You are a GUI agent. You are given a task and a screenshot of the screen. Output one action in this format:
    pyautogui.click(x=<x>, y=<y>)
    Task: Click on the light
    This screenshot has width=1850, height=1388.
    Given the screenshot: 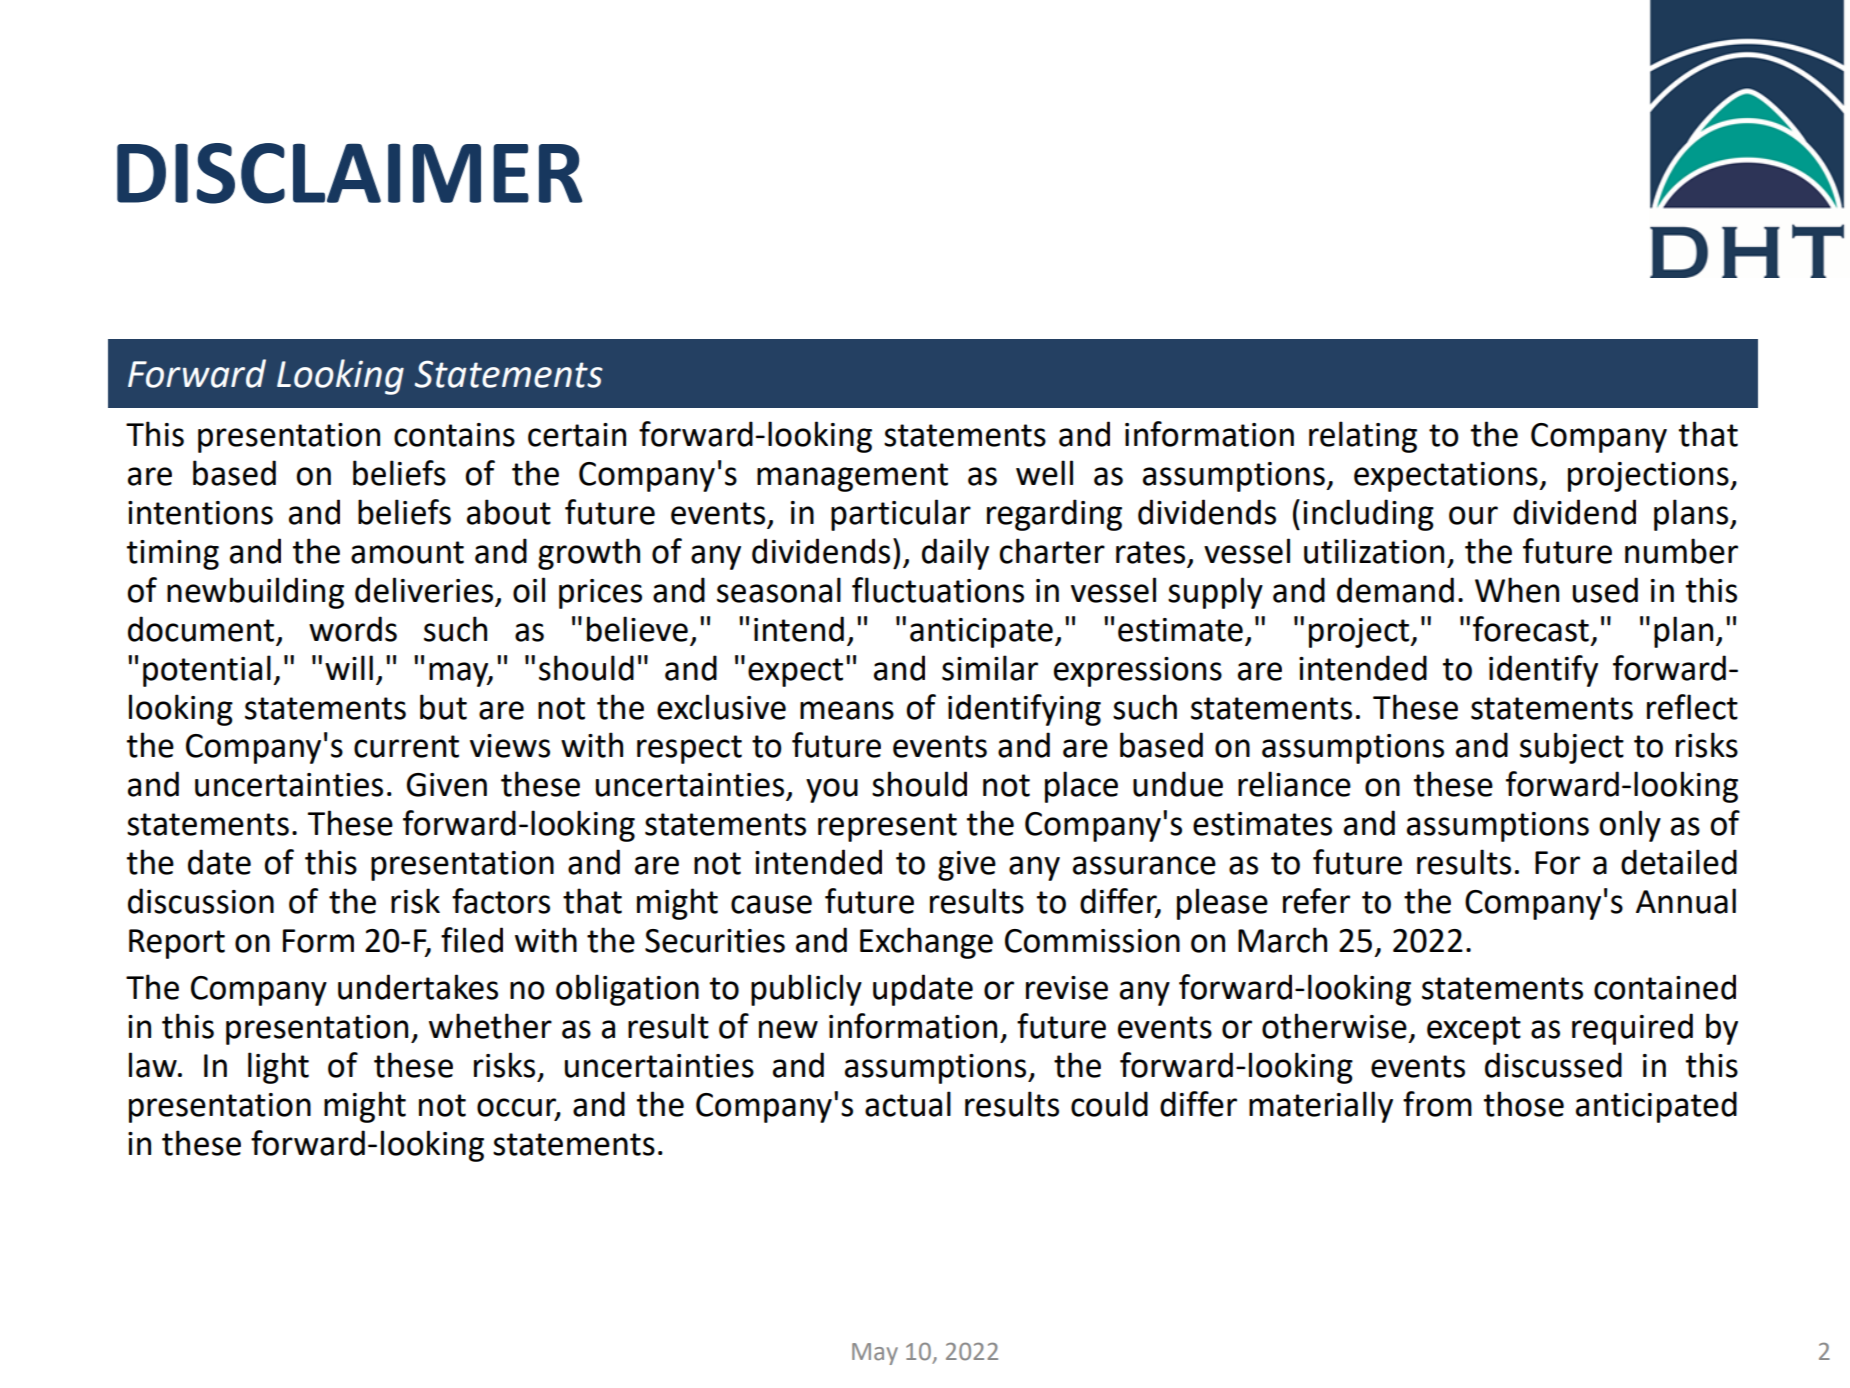 What is the action you would take?
    pyautogui.click(x=278, y=1068)
